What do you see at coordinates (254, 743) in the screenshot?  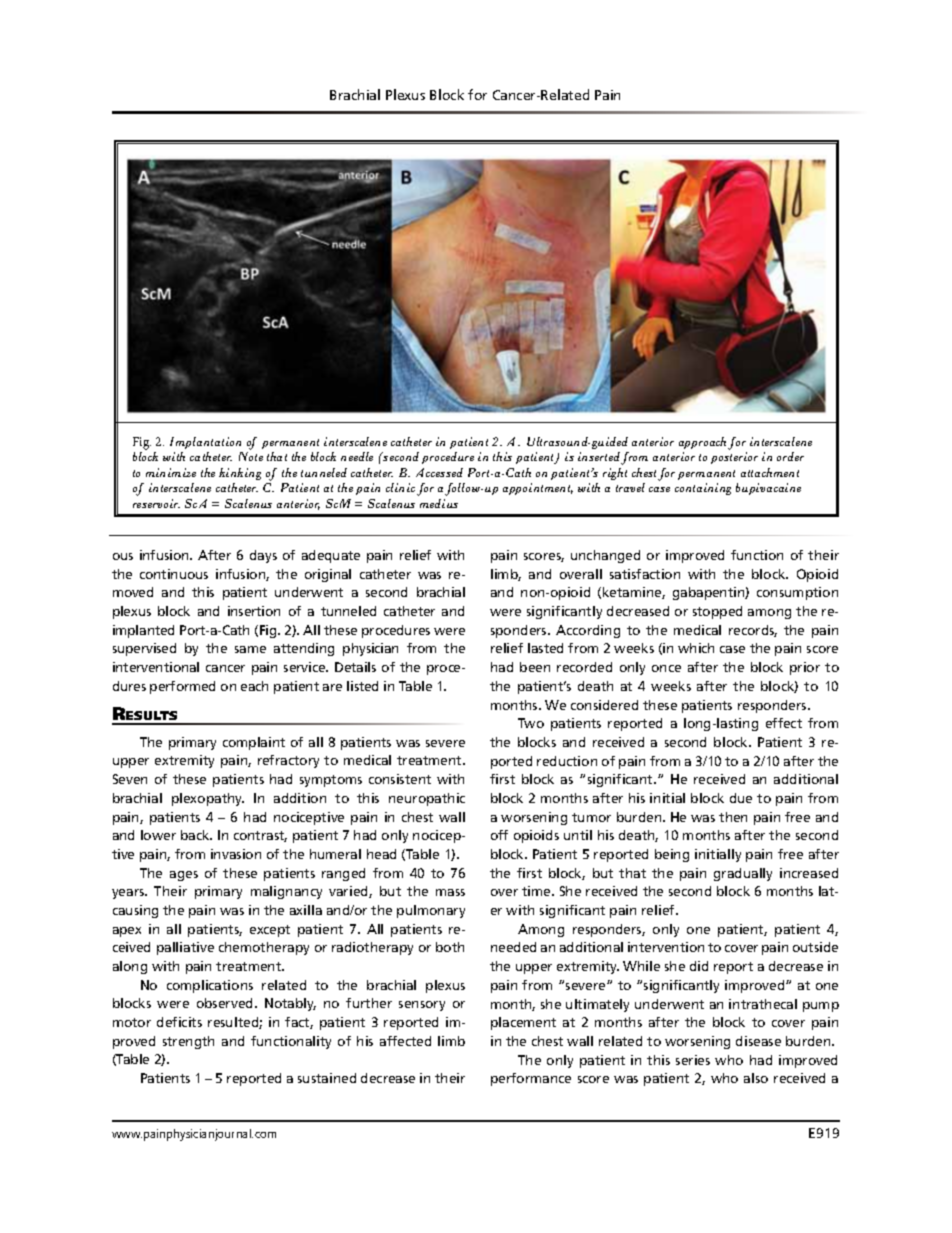 I see `complaint` at bounding box center [254, 743].
